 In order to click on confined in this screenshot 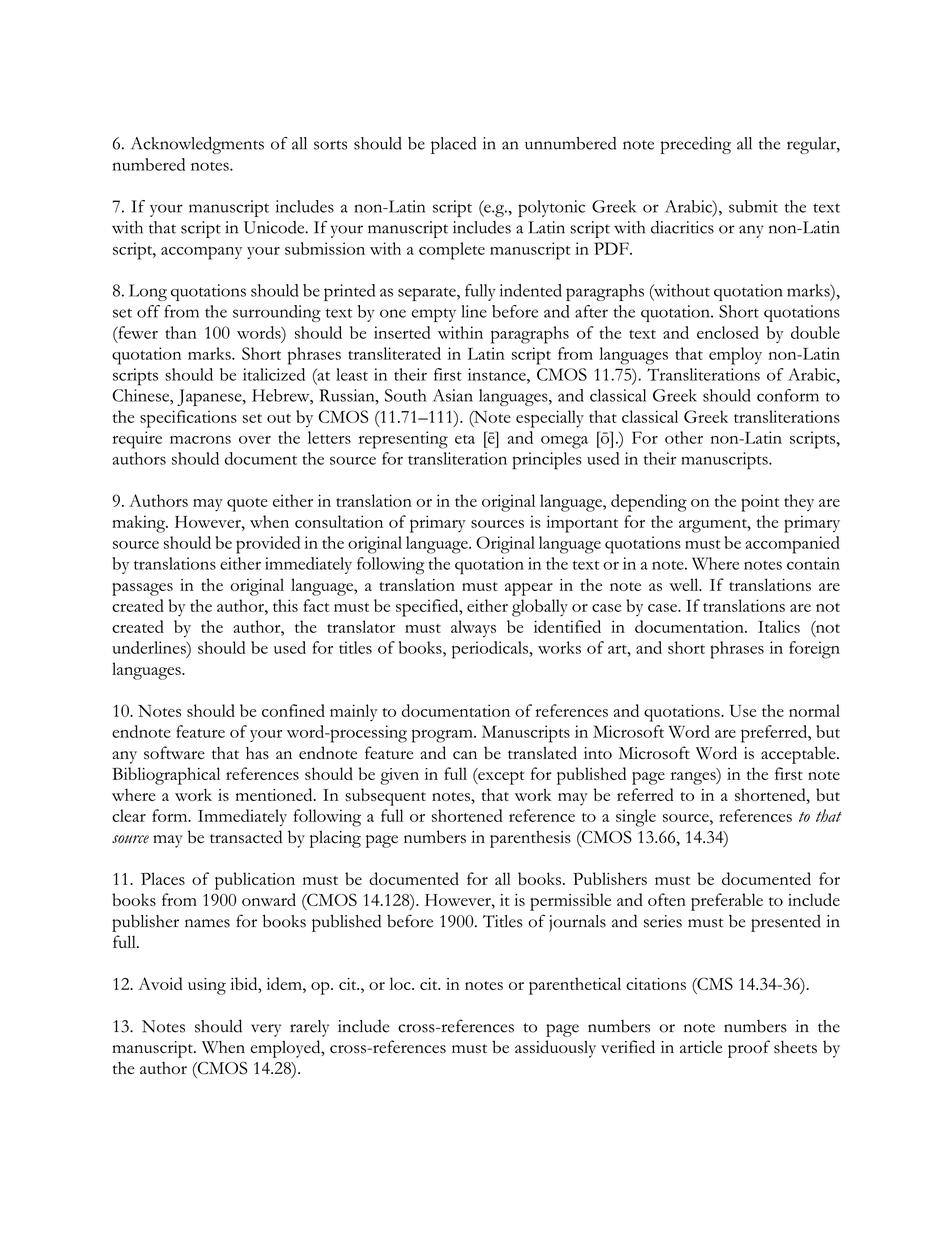, I will do `click(293, 710)`.
